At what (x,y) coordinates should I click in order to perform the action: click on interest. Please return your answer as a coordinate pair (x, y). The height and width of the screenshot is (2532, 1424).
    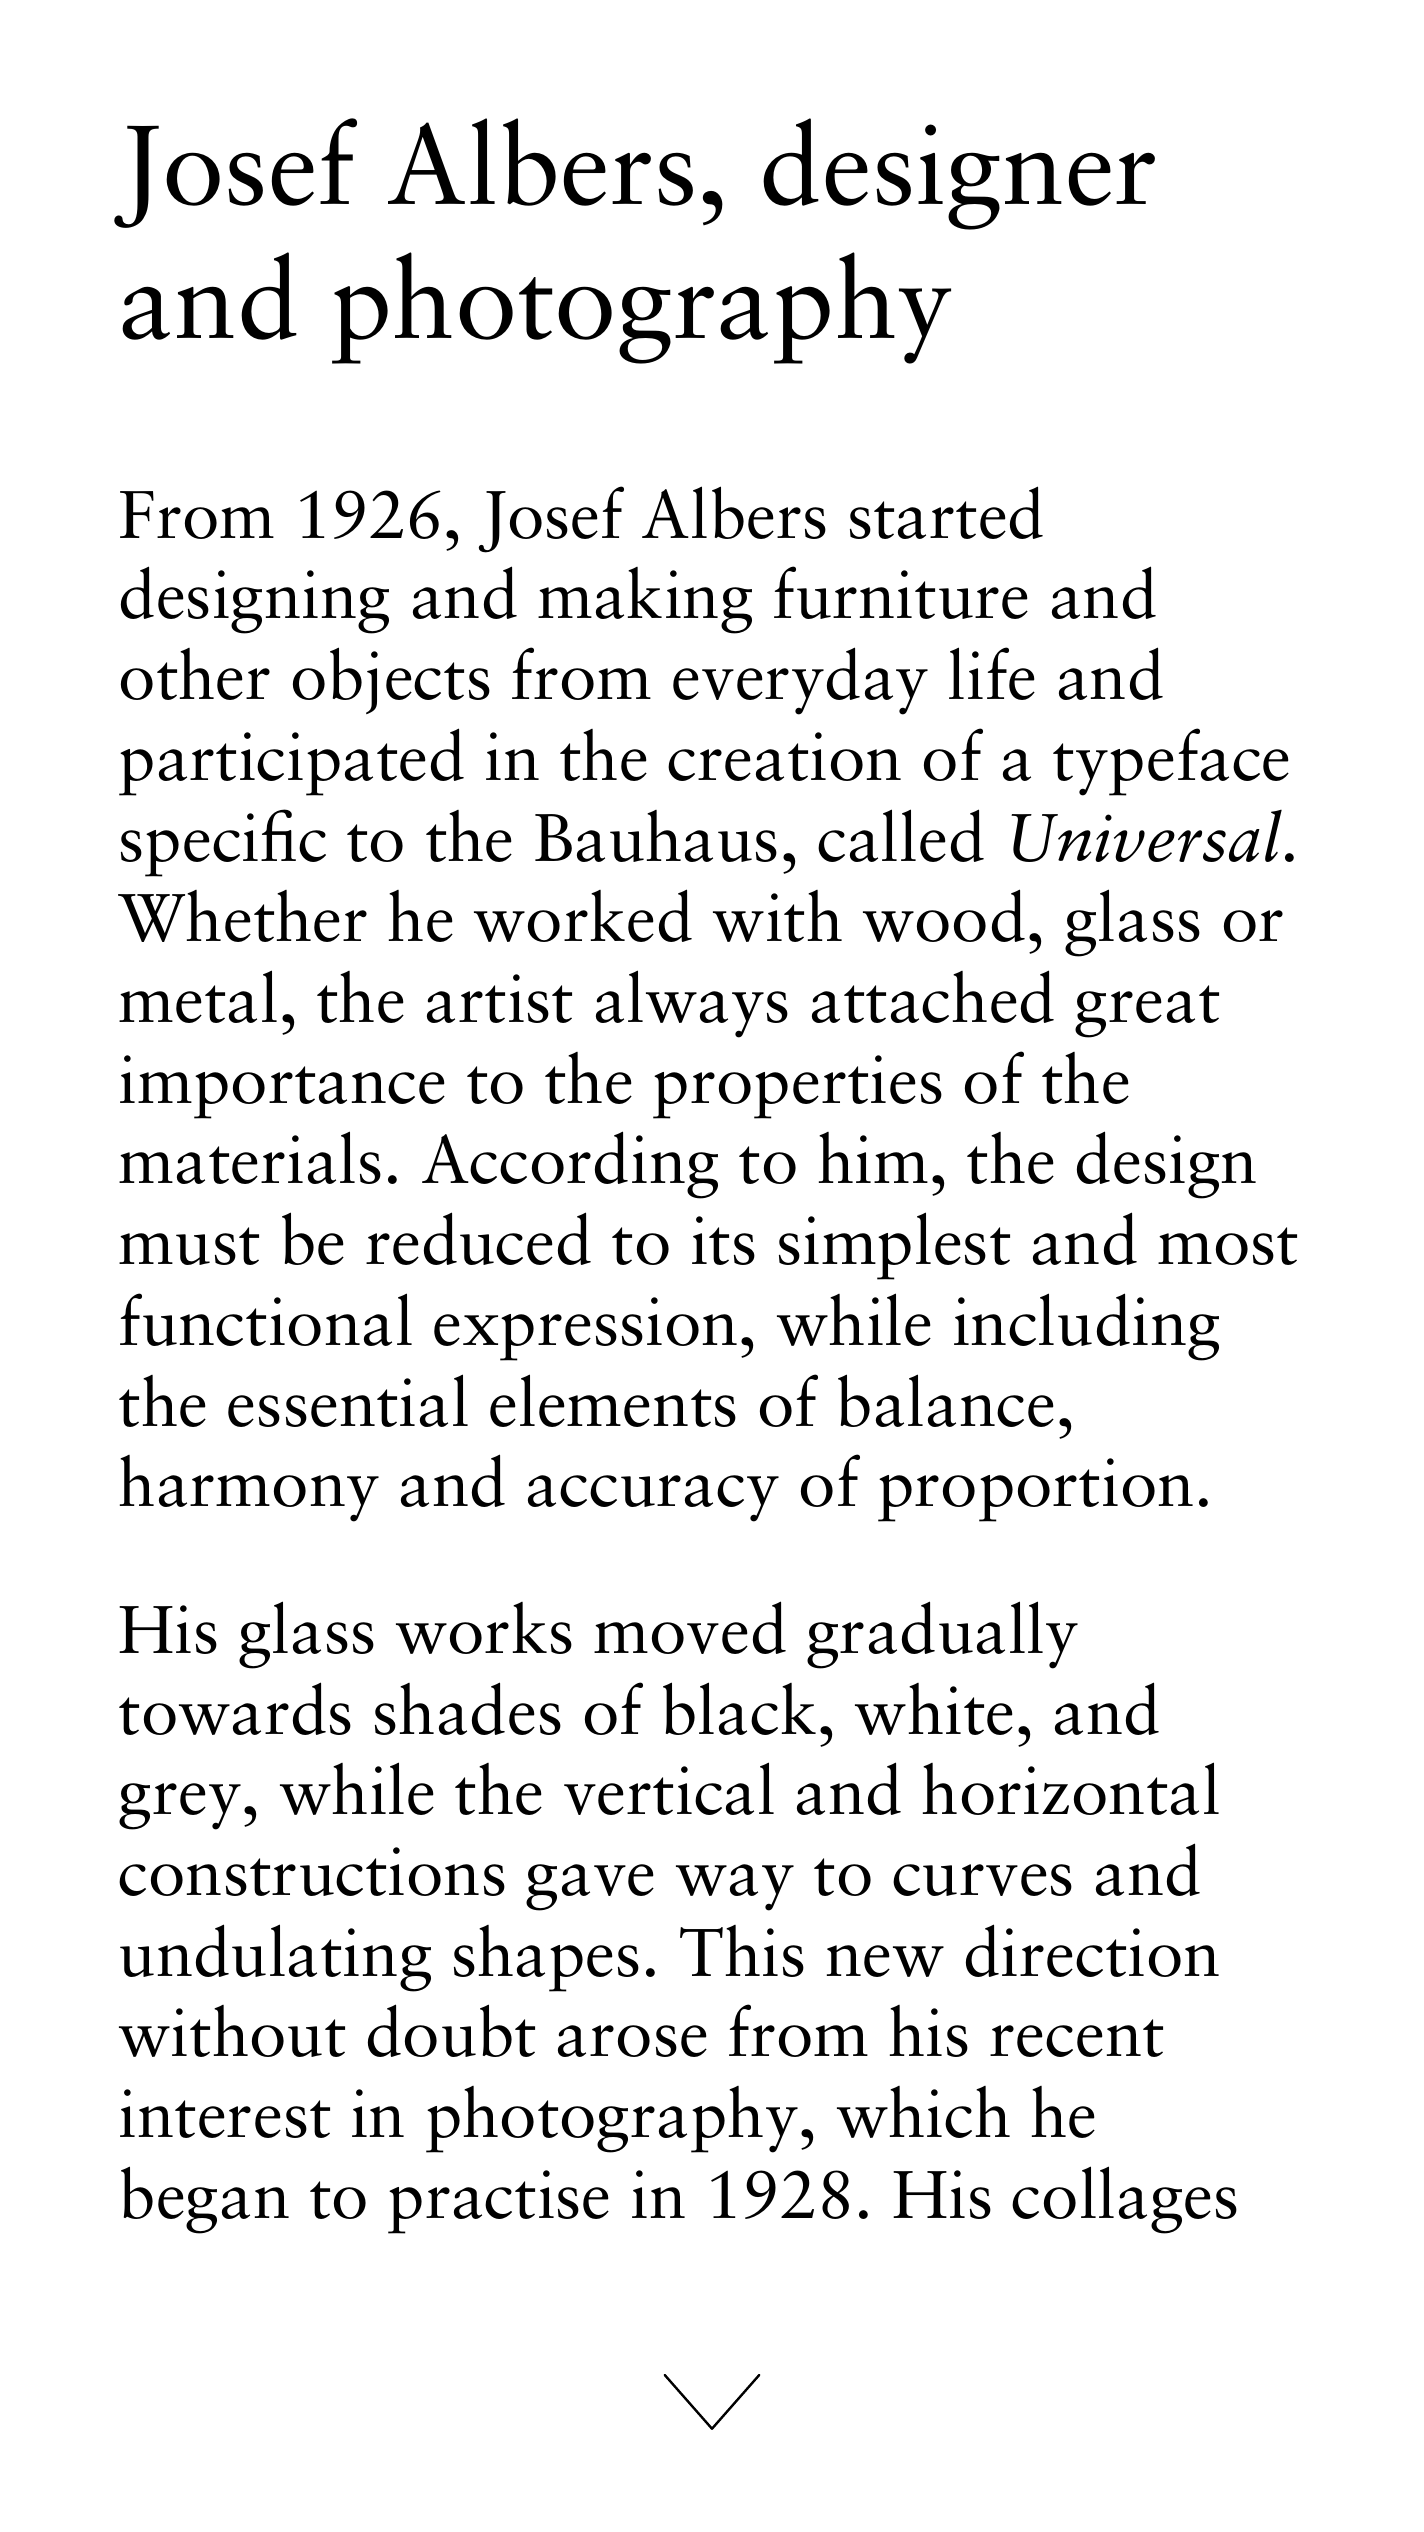
    Looking at the image, I should click on (225, 2113).
